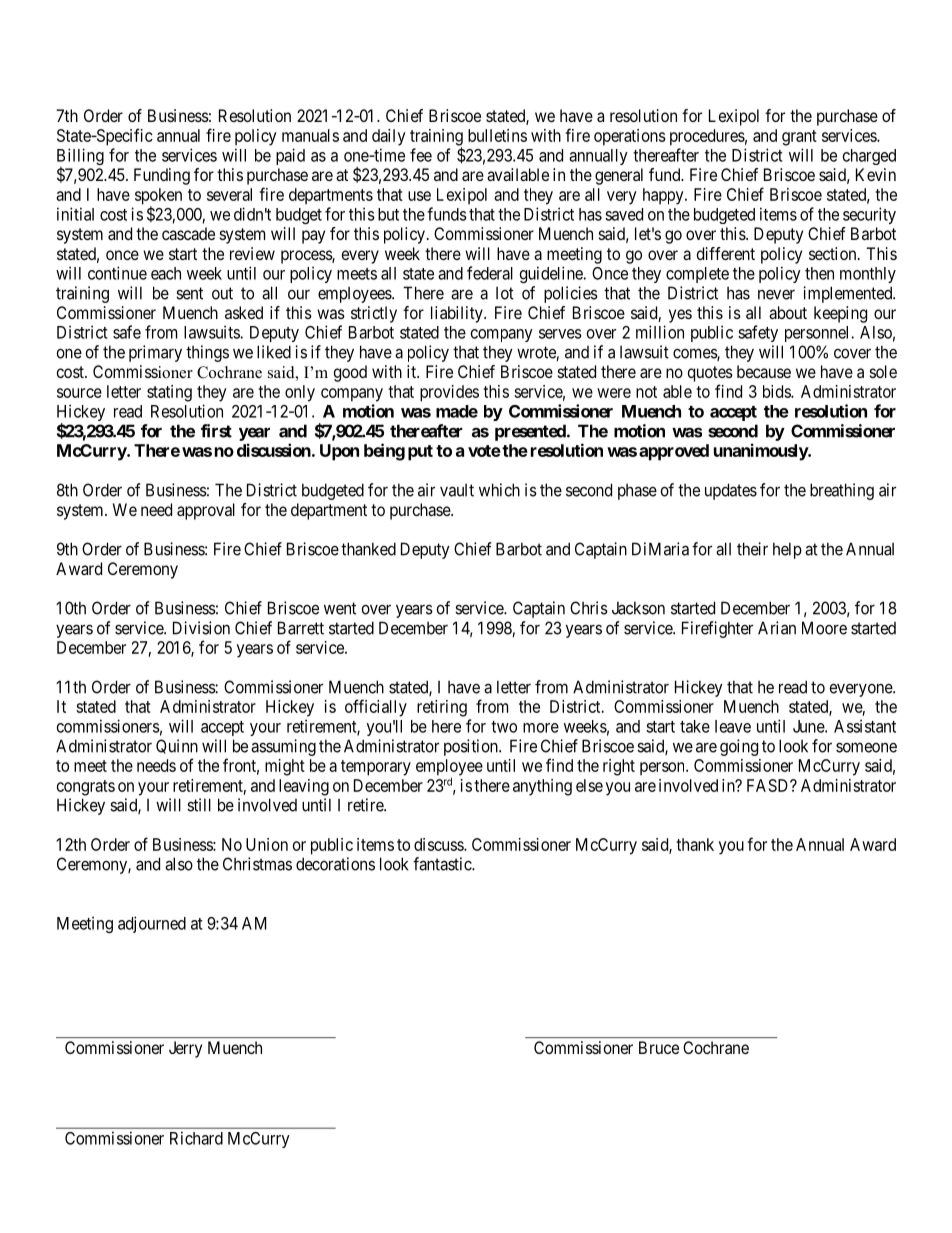 Image resolution: width=952 pixels, height=1233 pixels. I want to click on else, so click(589, 785).
